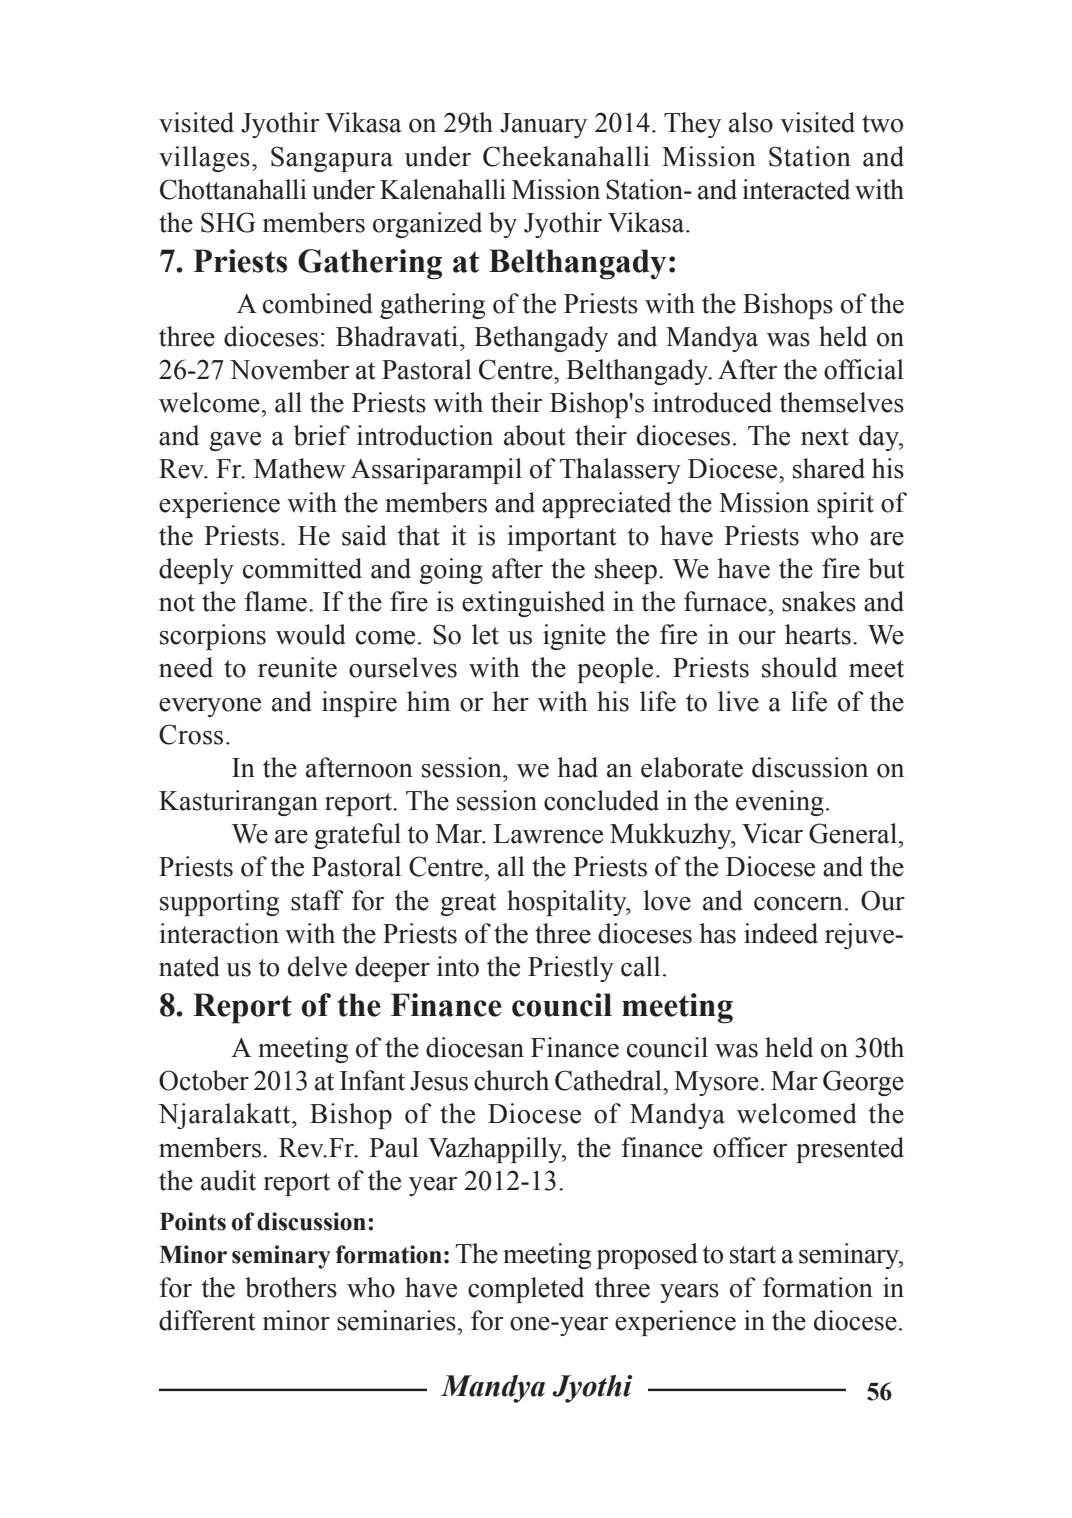 The image size is (1072, 1518). I want to click on villages, so click(204, 159).
